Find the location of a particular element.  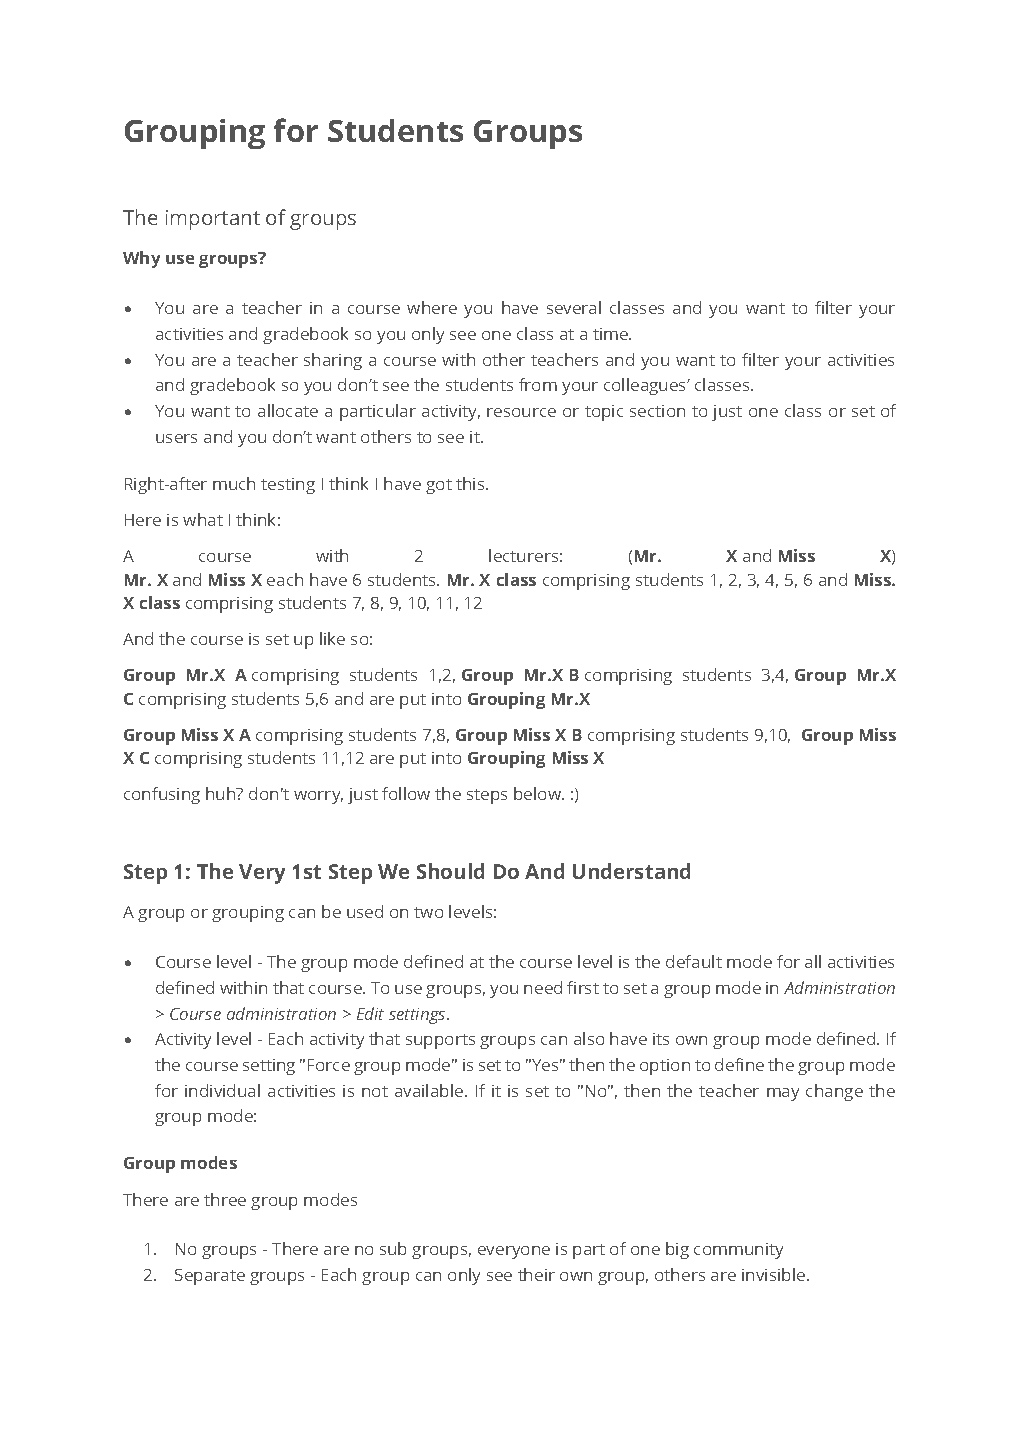

Understand is located at coordinates (631, 871).
